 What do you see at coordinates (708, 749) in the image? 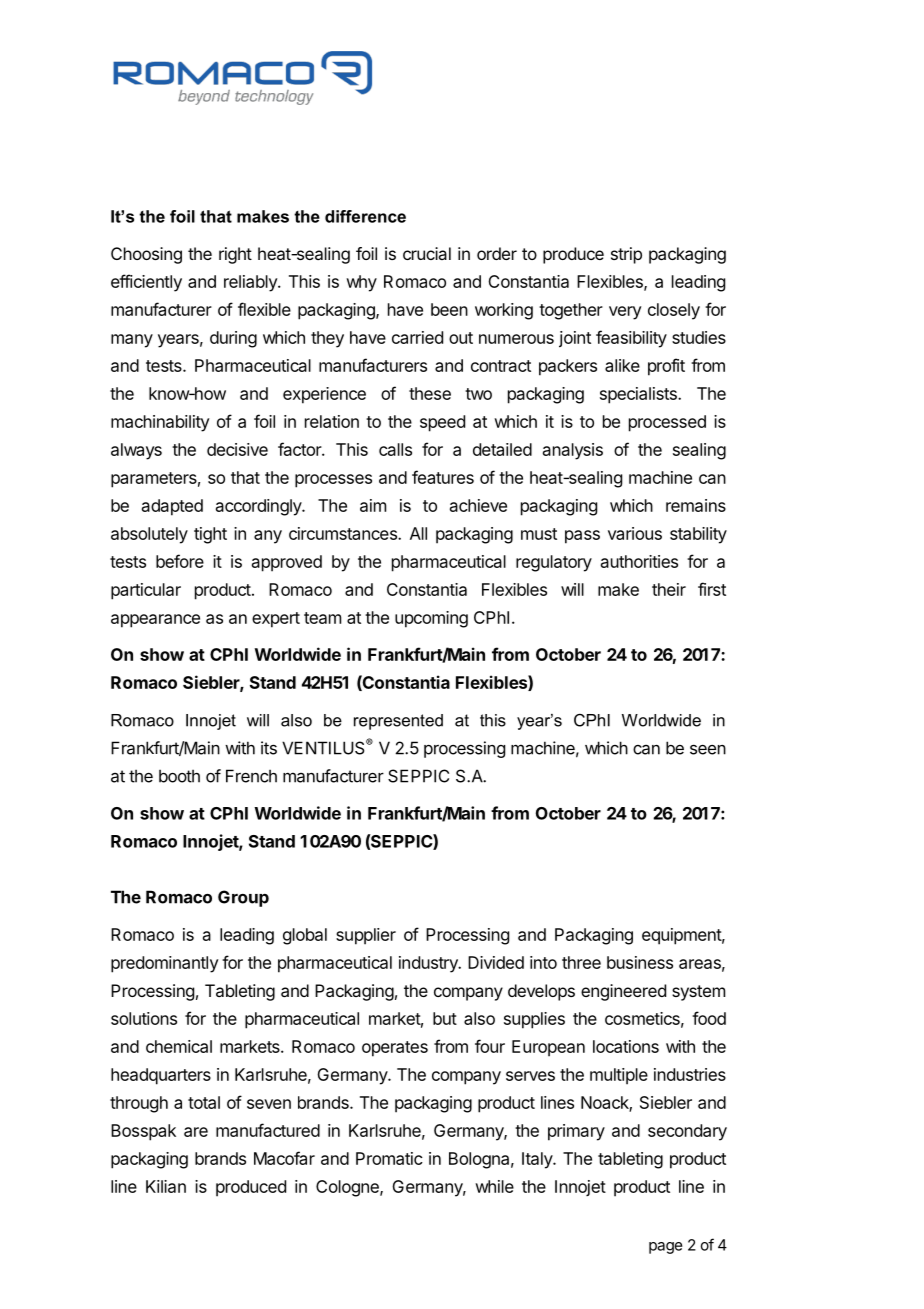
I see `seen` at bounding box center [708, 749].
